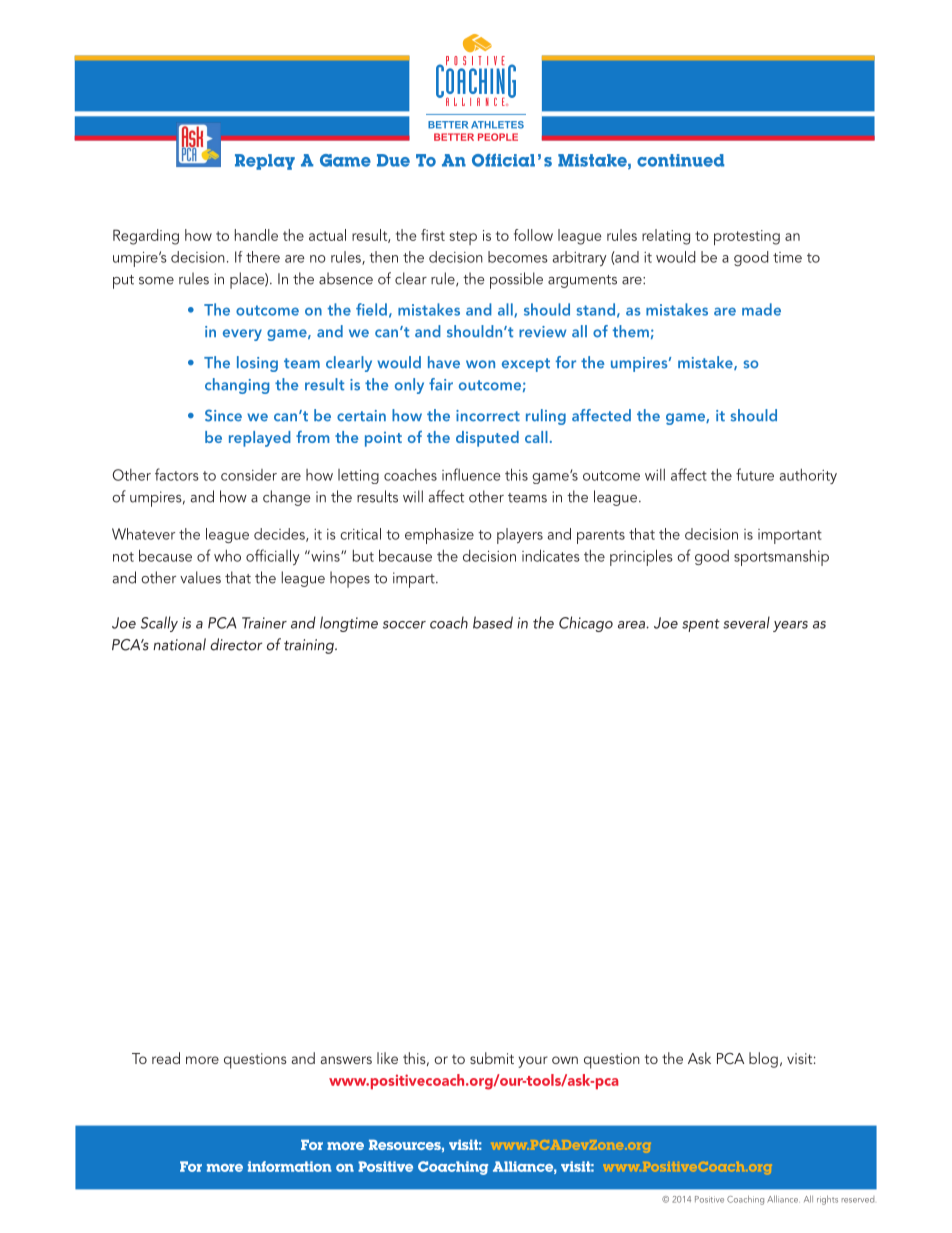 Image resolution: width=952 pixels, height=1233 pixels. I want to click on players, so click(520, 536).
